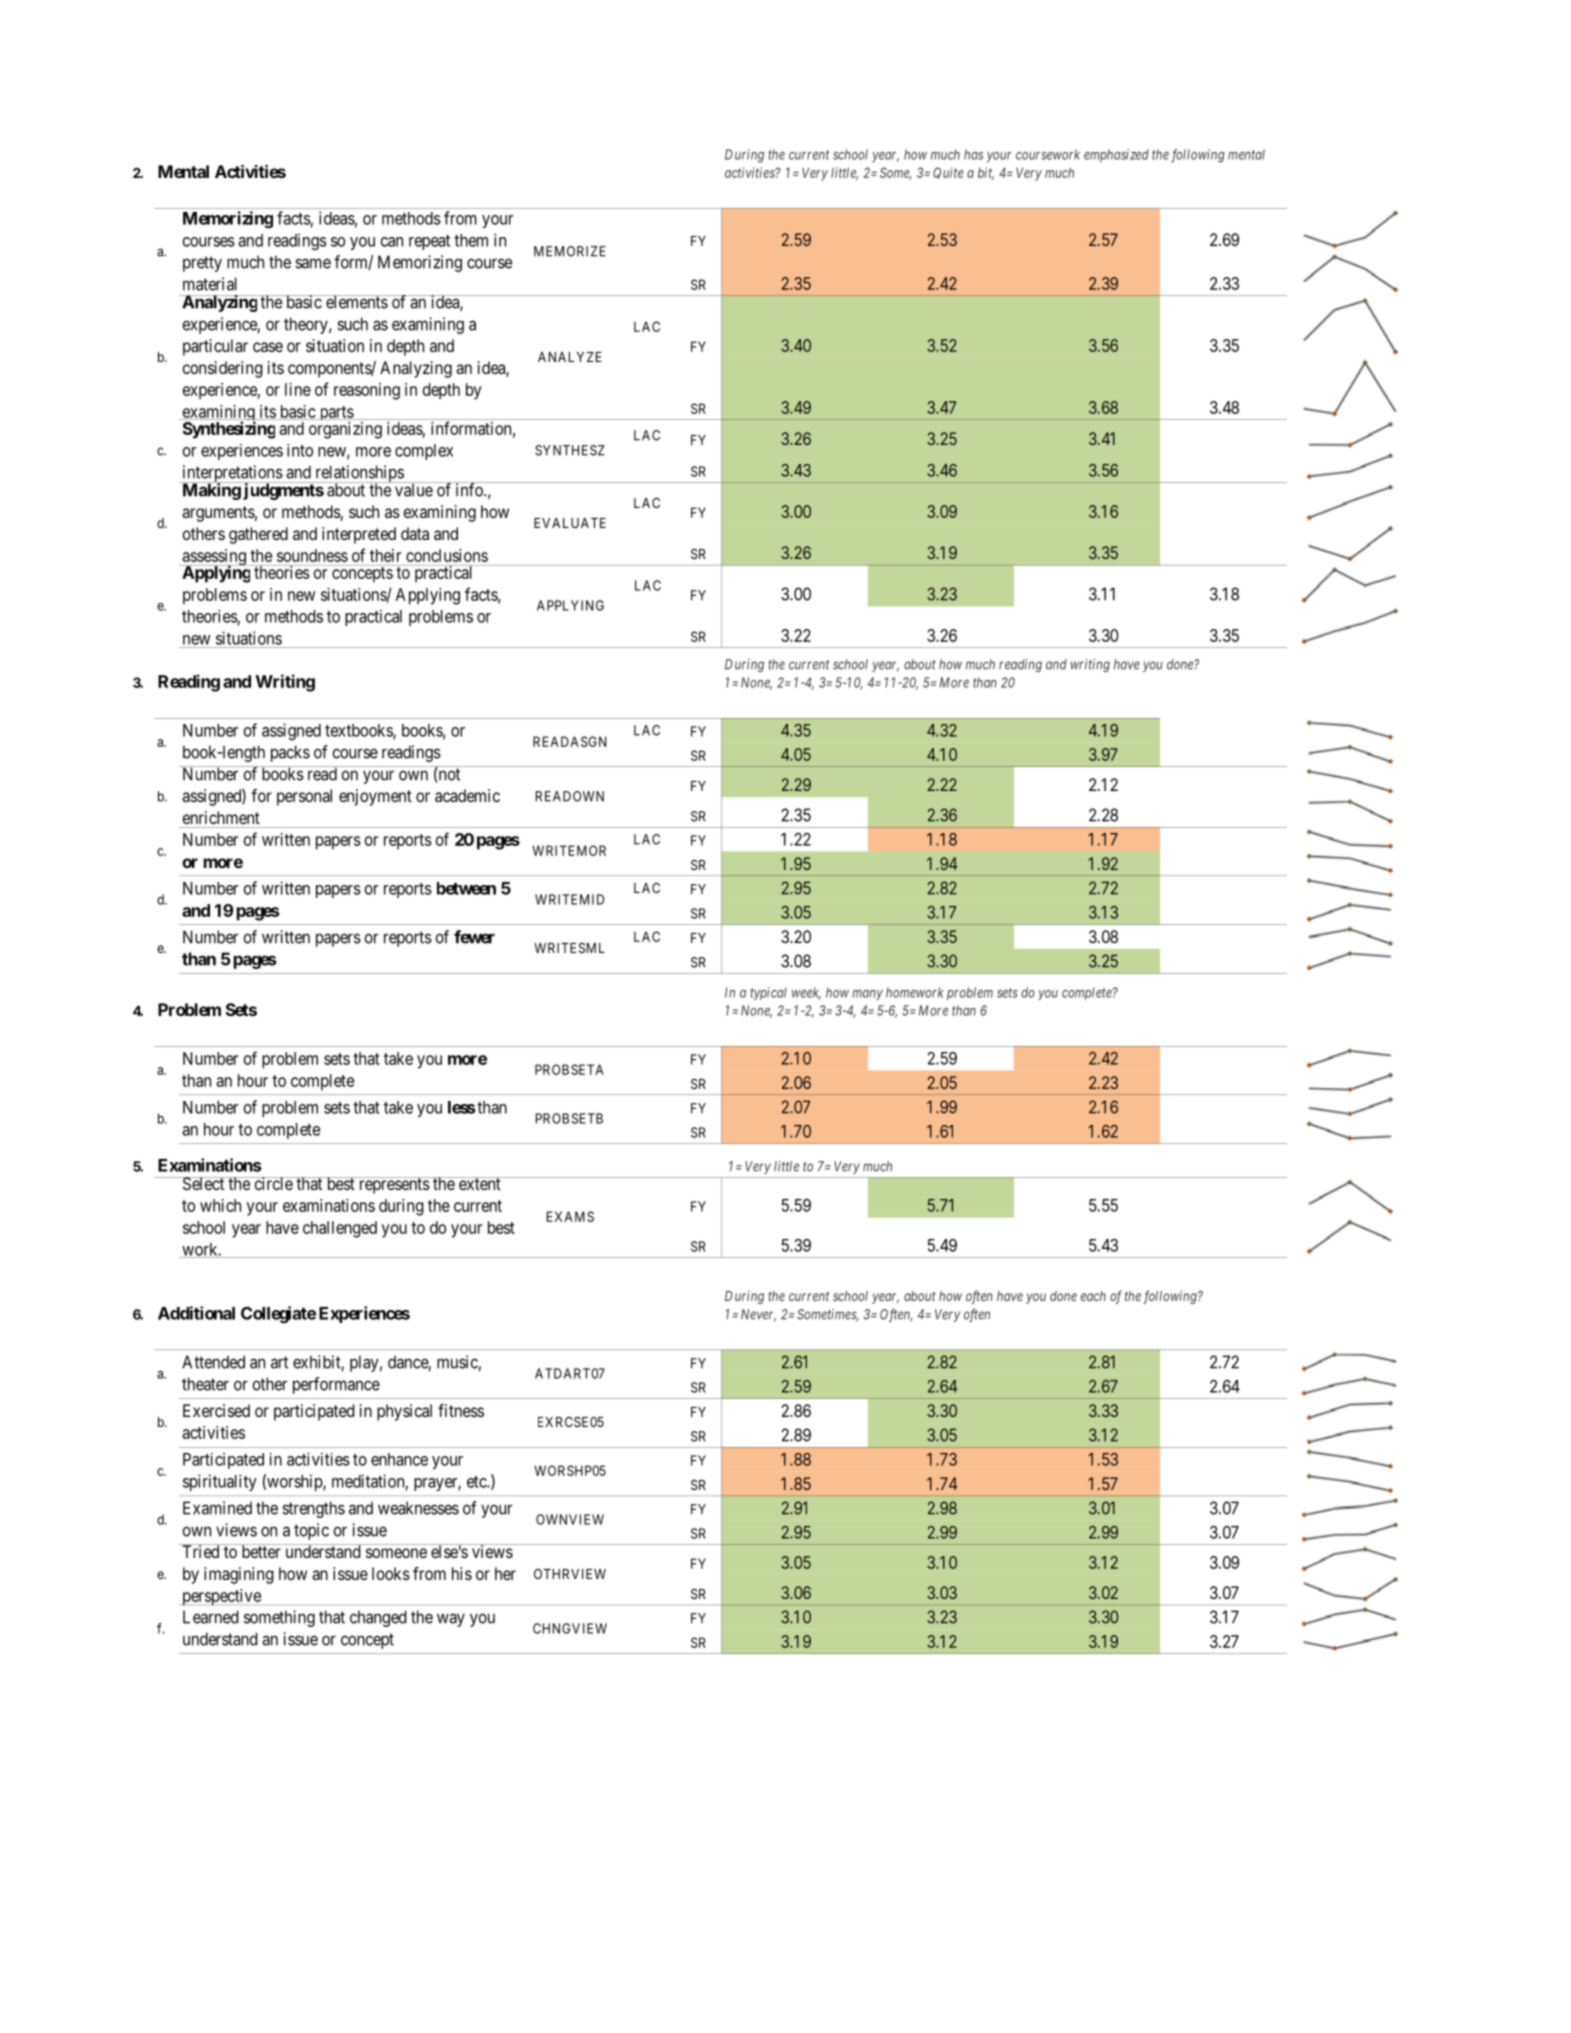  I want to click on same, so click(313, 263).
